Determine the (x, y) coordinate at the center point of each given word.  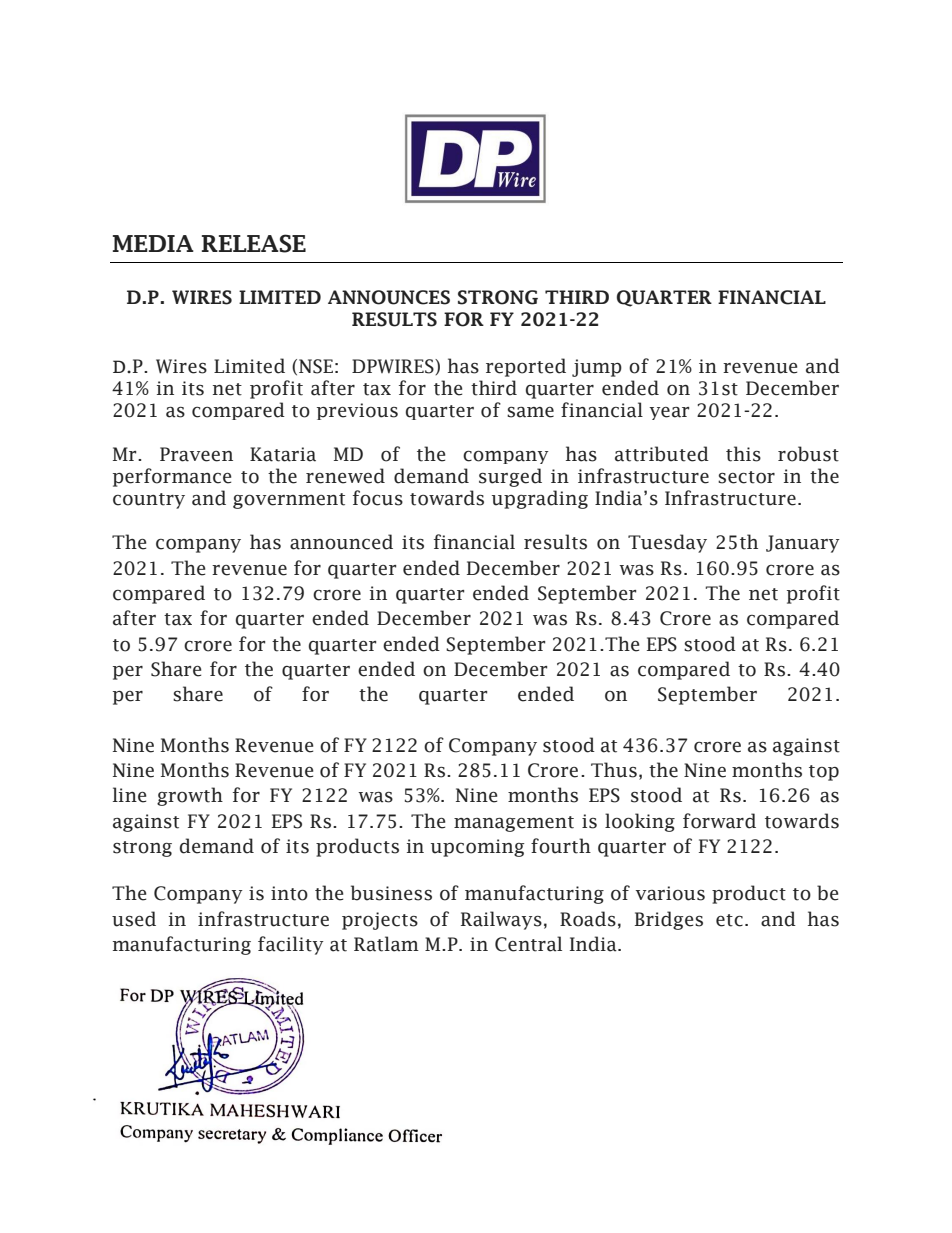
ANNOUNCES (389, 297)
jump (597, 368)
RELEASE (254, 243)
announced (341, 542)
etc (729, 920)
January (803, 544)
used (134, 919)
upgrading (540, 499)
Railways (501, 920)
